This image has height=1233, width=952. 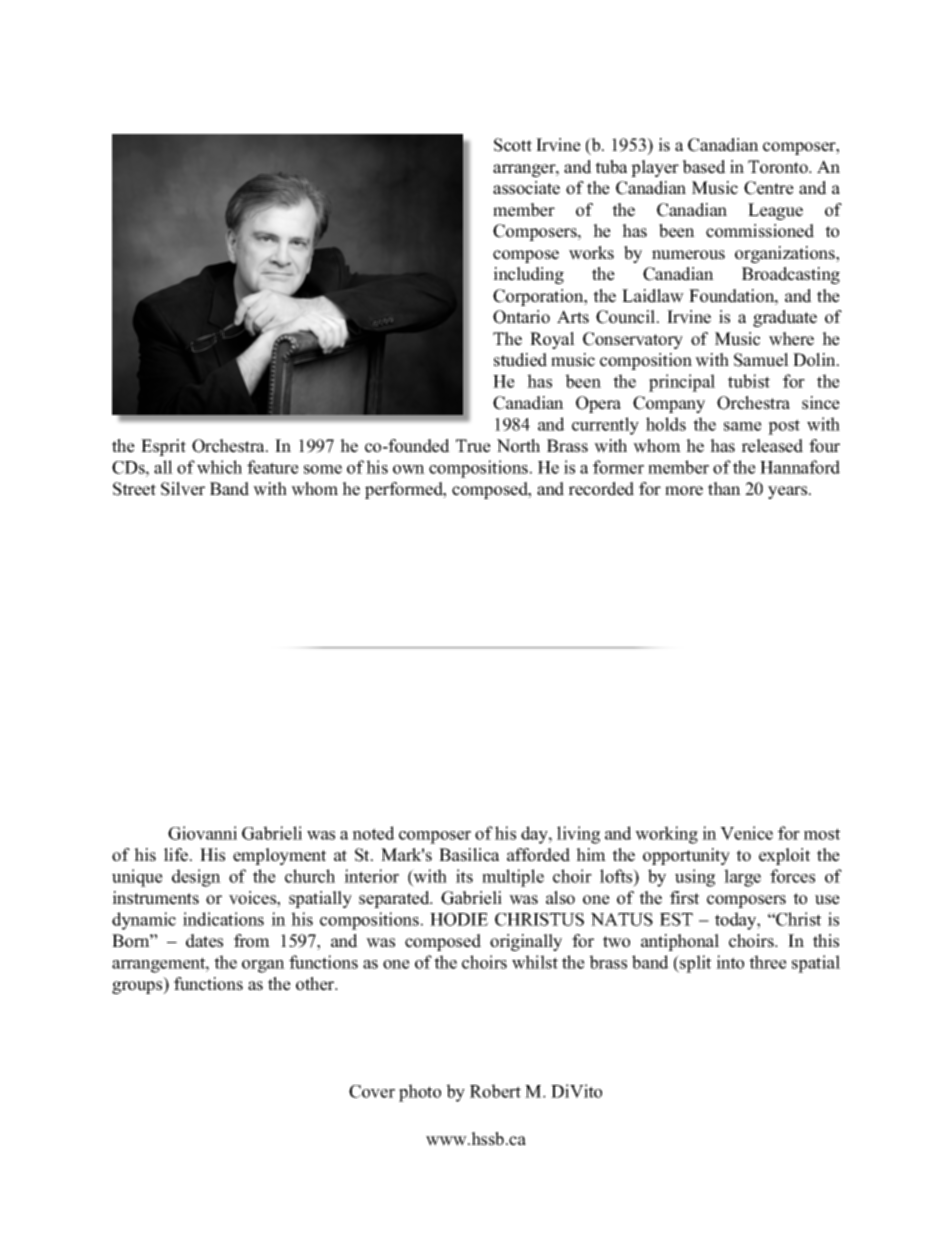 What do you see at coordinates (513, 145) in the image?
I see `Scott` at bounding box center [513, 145].
